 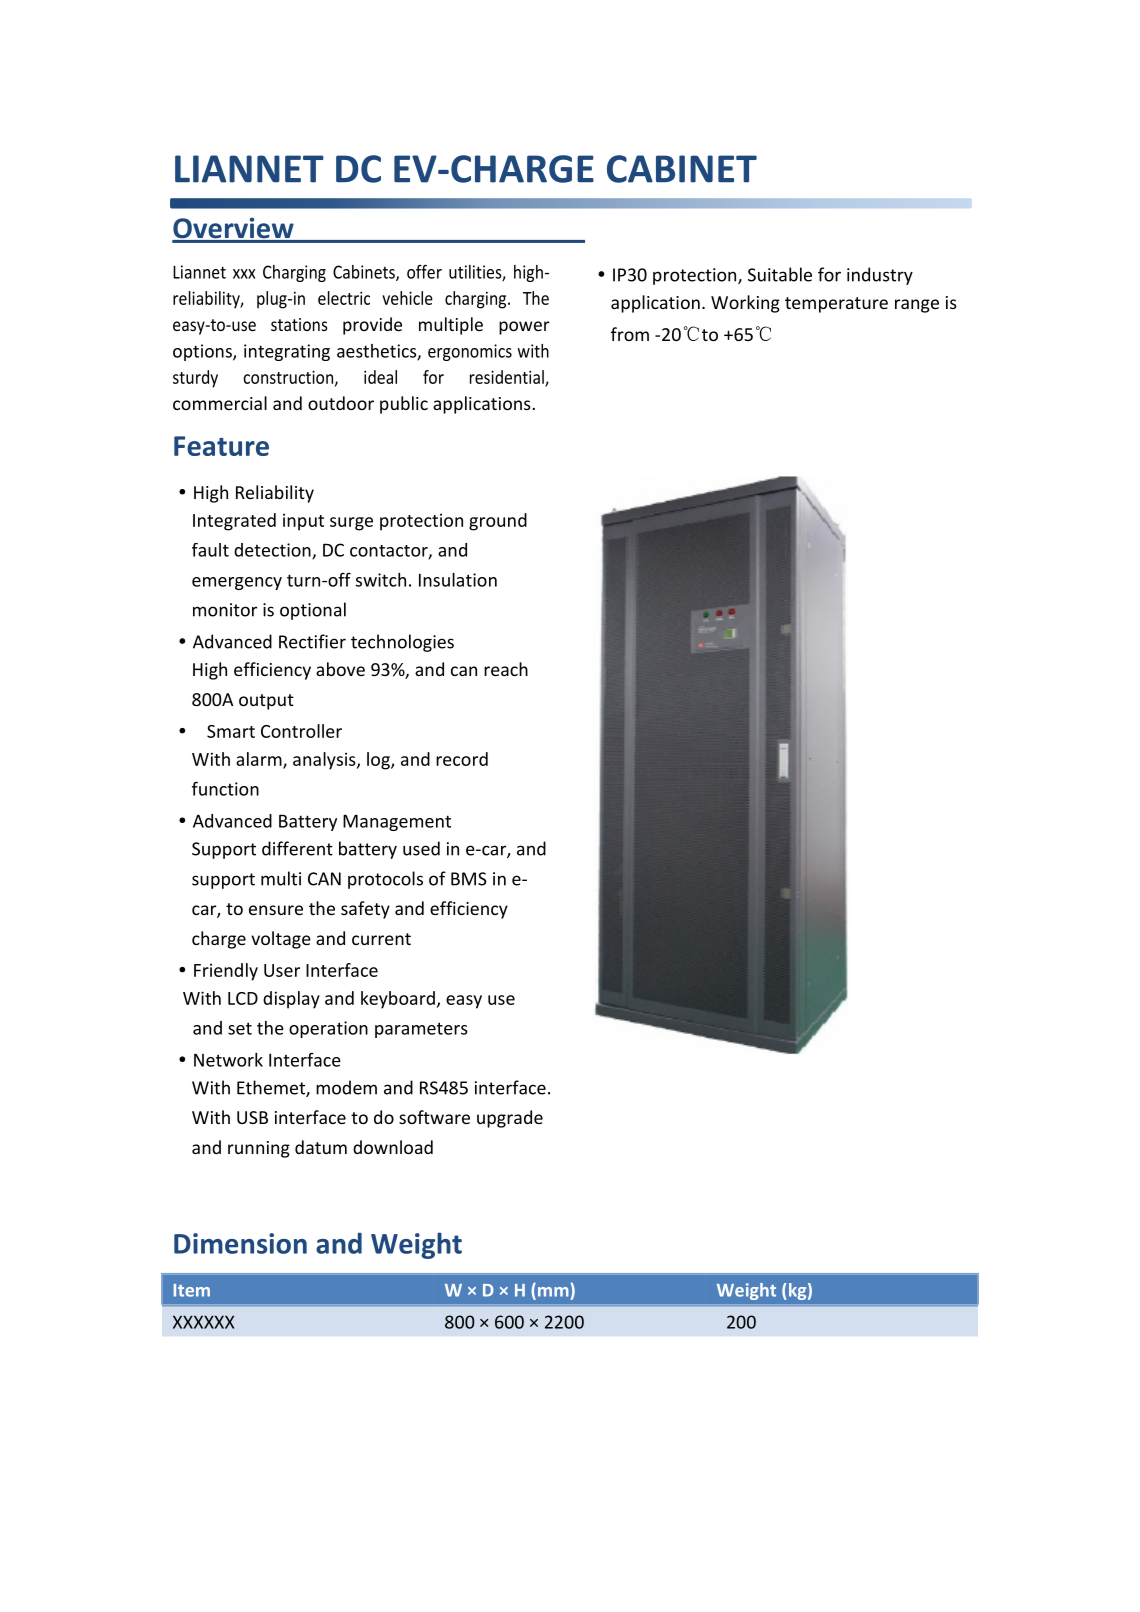 I want to click on Dimension, so click(x=240, y=1243).
